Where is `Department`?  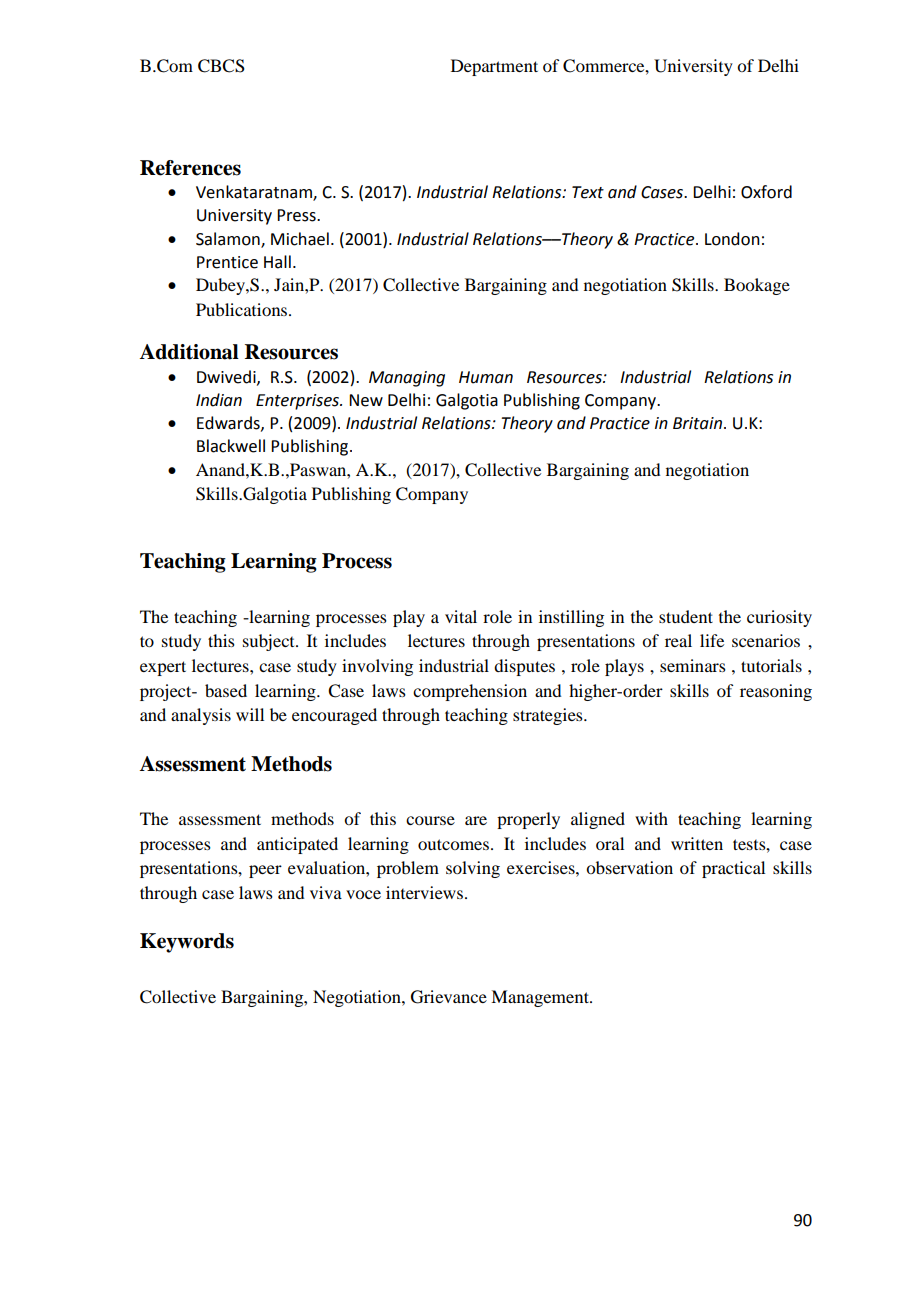 Department is located at coordinates (494, 67).
